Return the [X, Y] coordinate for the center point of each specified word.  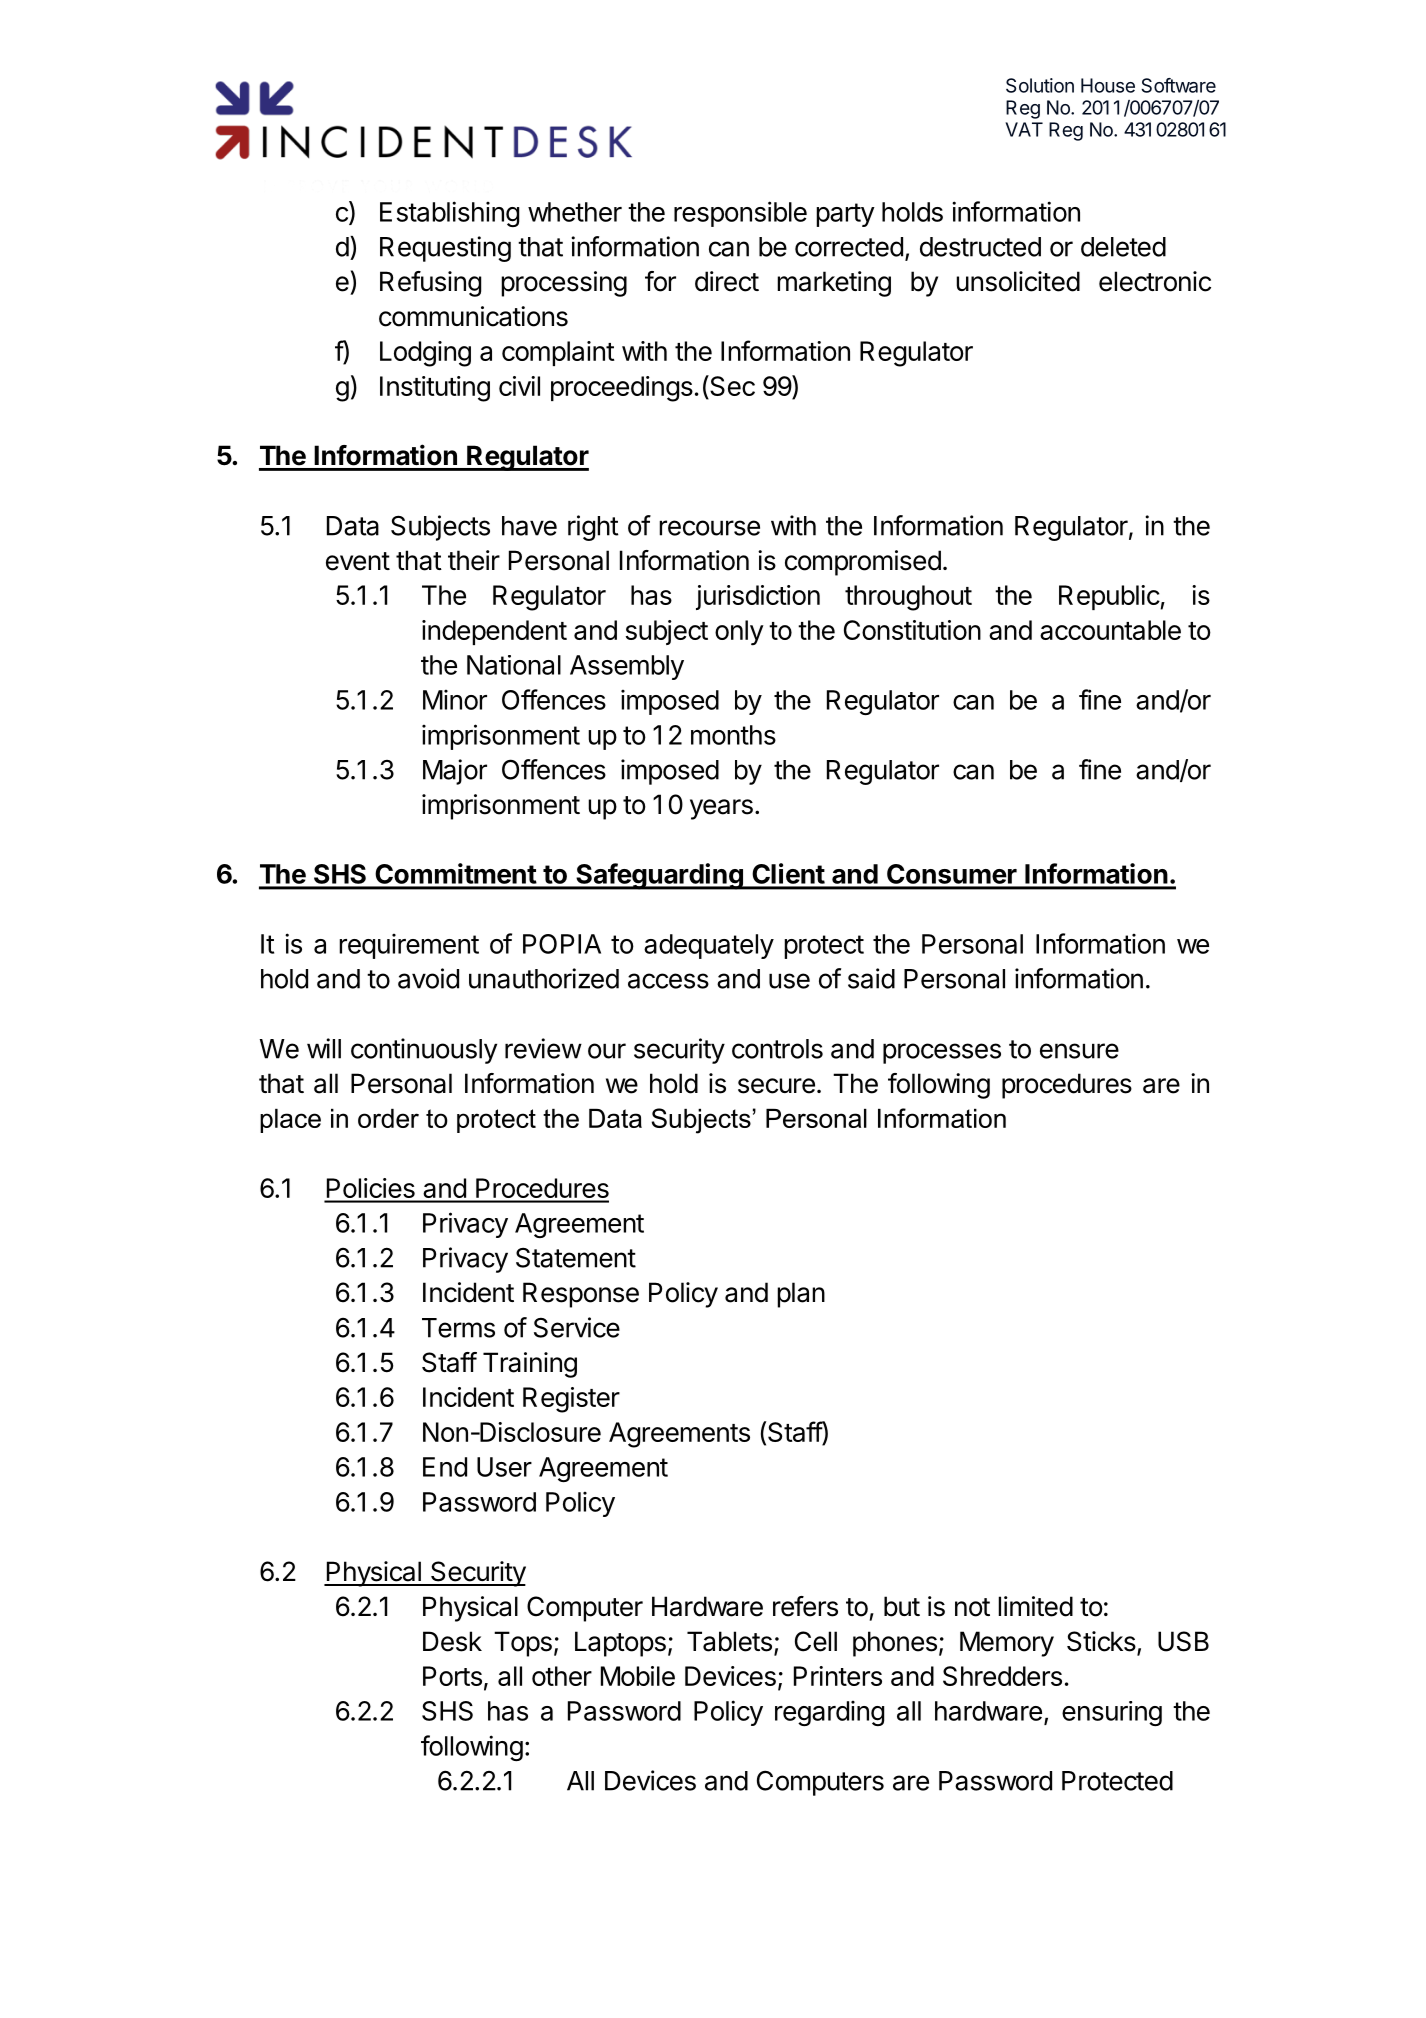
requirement [409, 946]
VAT [1024, 129]
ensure [1079, 1051]
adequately [709, 946]
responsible [740, 214]
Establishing [449, 214]
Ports [452, 1676]
